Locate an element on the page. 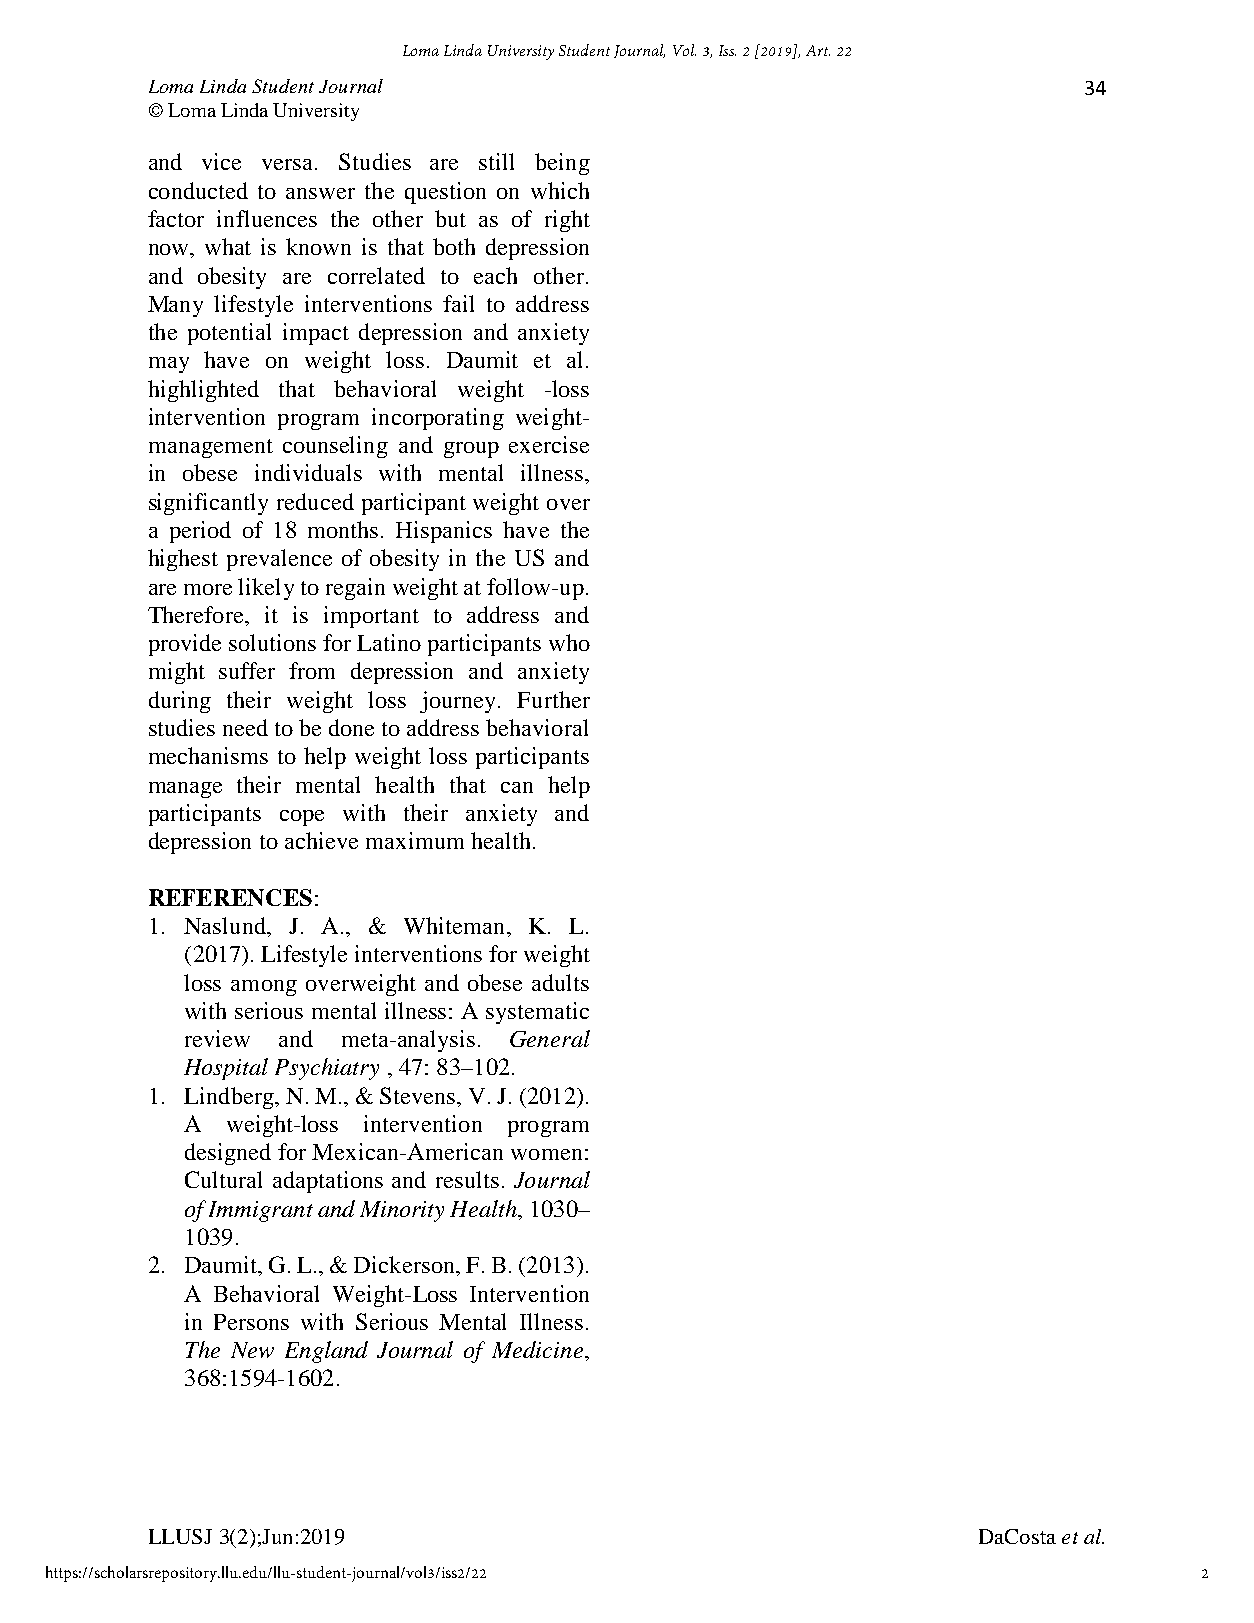  highlighted is located at coordinates (203, 391).
